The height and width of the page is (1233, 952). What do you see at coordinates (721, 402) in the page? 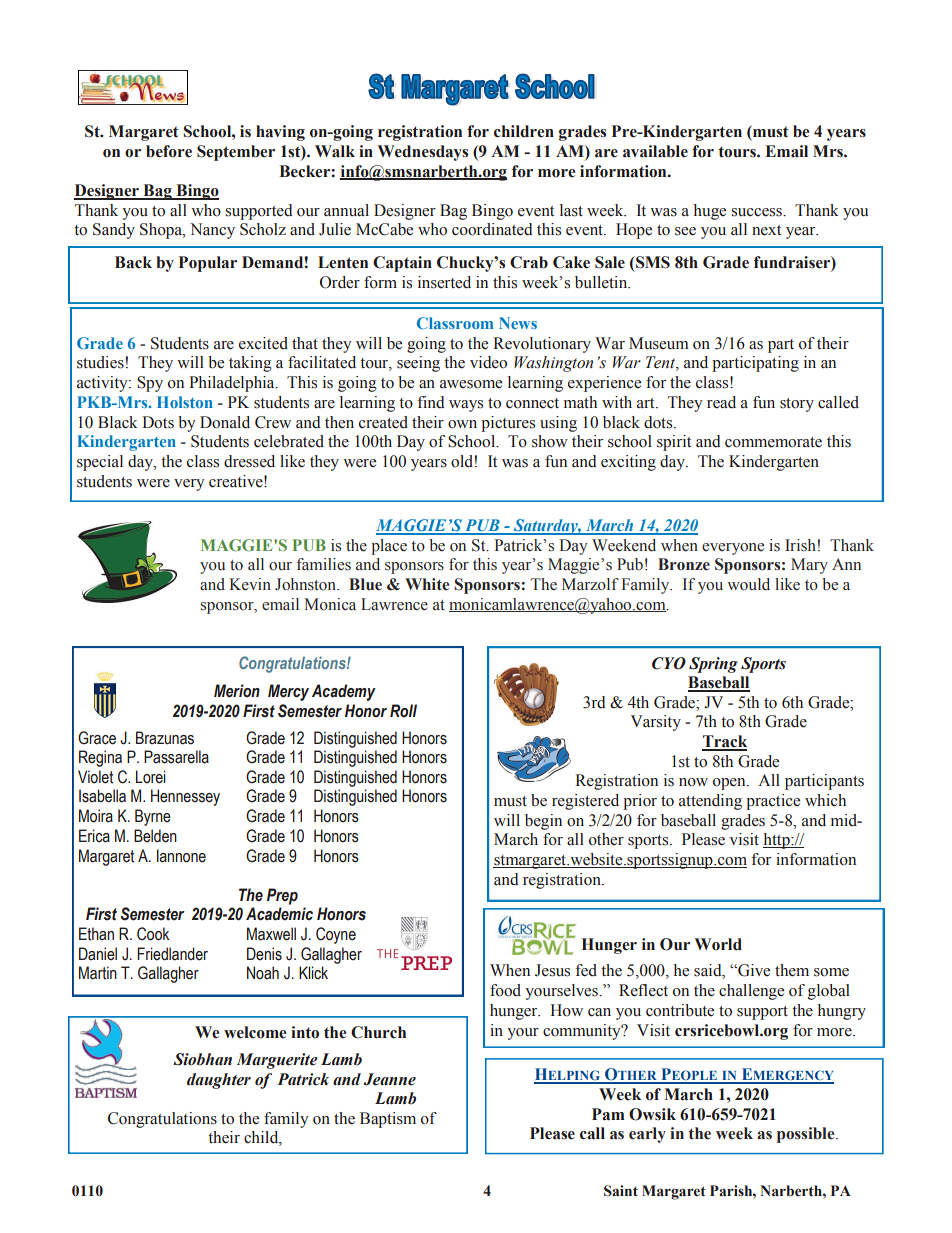
I see `read` at bounding box center [721, 402].
